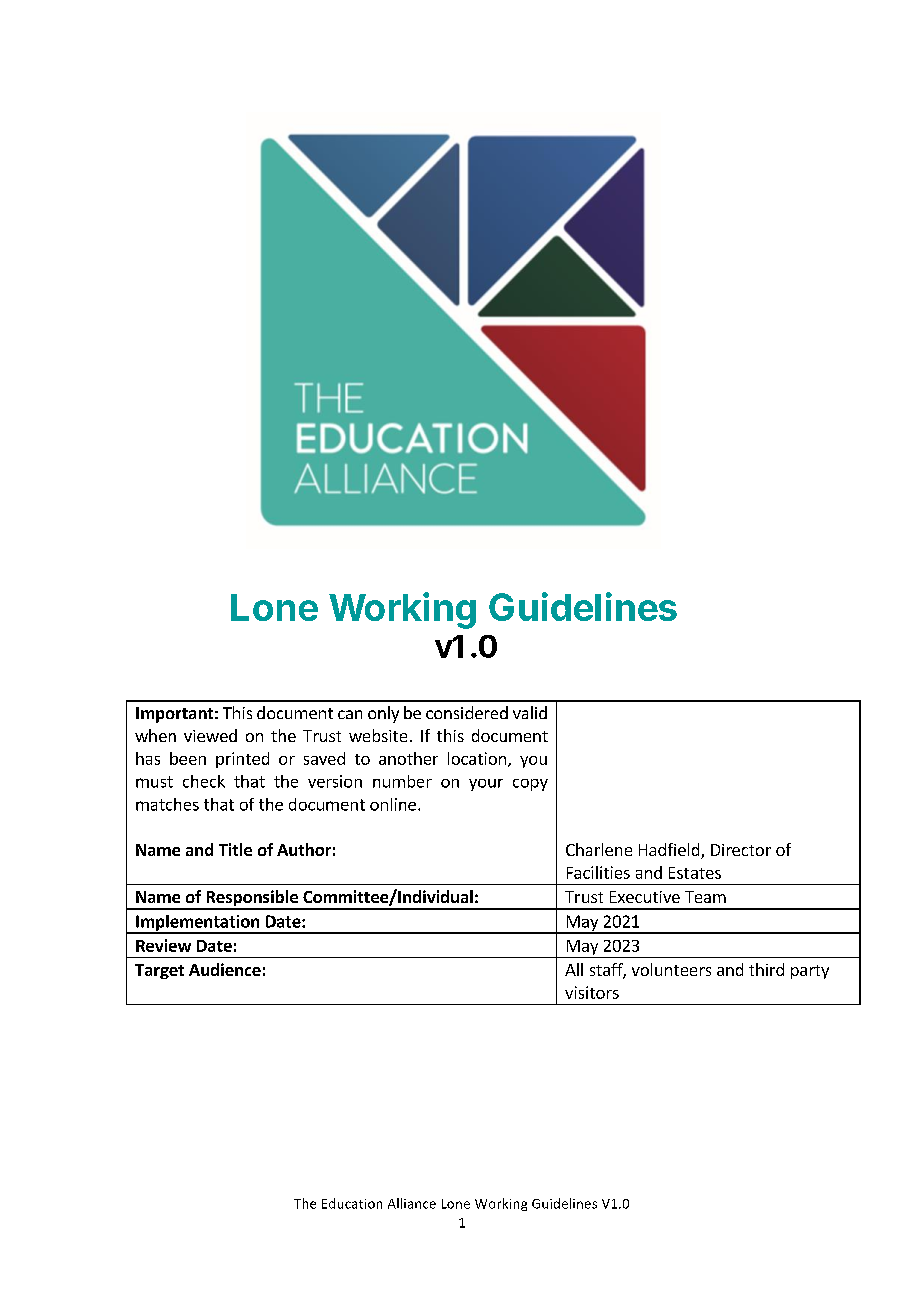 Image resolution: width=924 pixels, height=1308 pixels. What do you see at coordinates (766, 969) in the document?
I see `third` at bounding box center [766, 969].
